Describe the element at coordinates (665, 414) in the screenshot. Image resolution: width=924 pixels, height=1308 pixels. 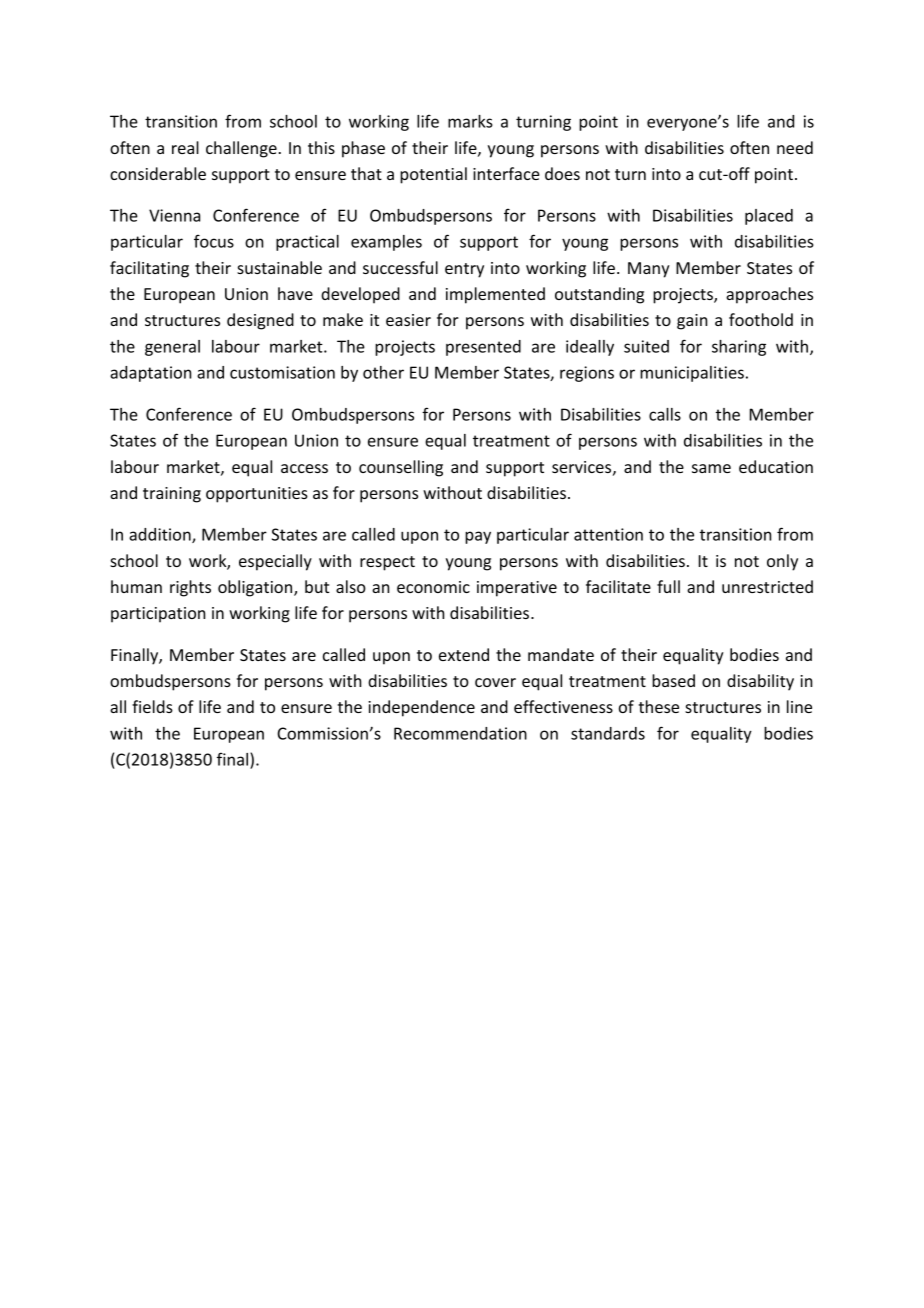
I see `calls` at that location.
